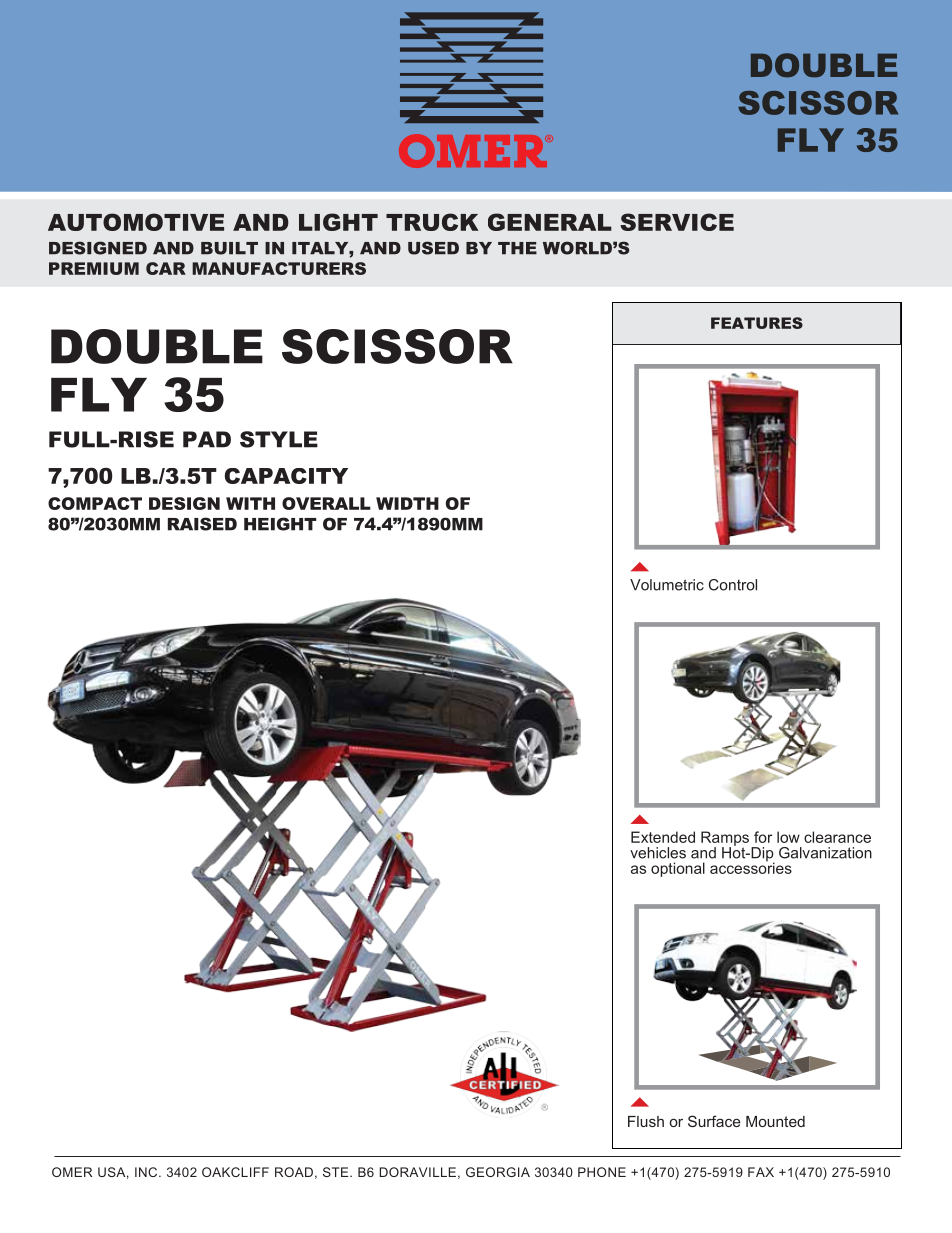 This document has width=952, height=1233. What do you see at coordinates (433, 248) in the document?
I see `USED` at bounding box center [433, 248].
